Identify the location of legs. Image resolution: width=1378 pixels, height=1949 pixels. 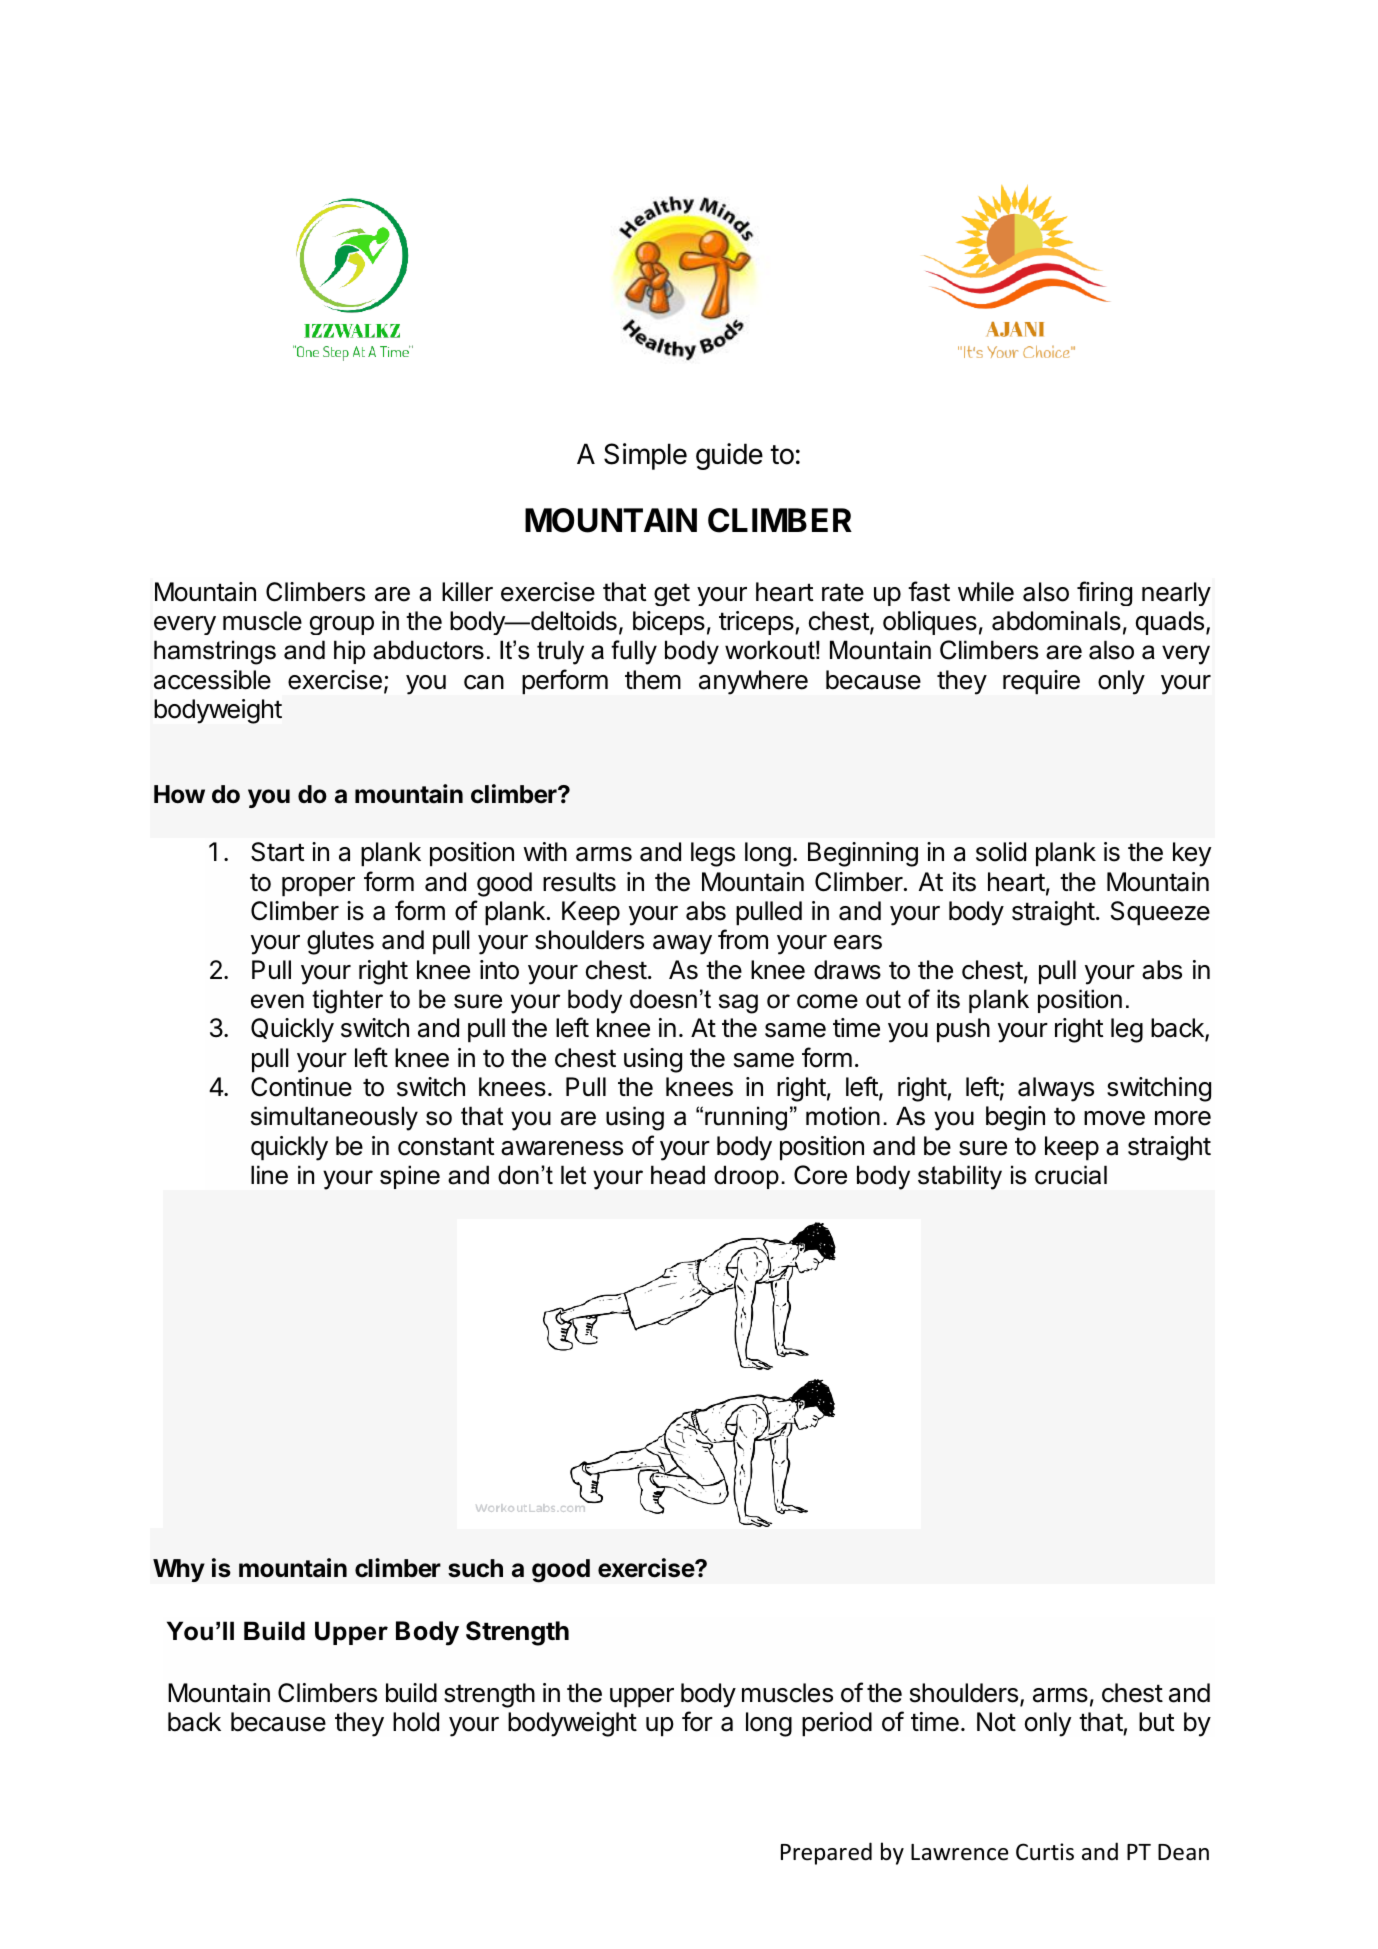
(713, 854).
